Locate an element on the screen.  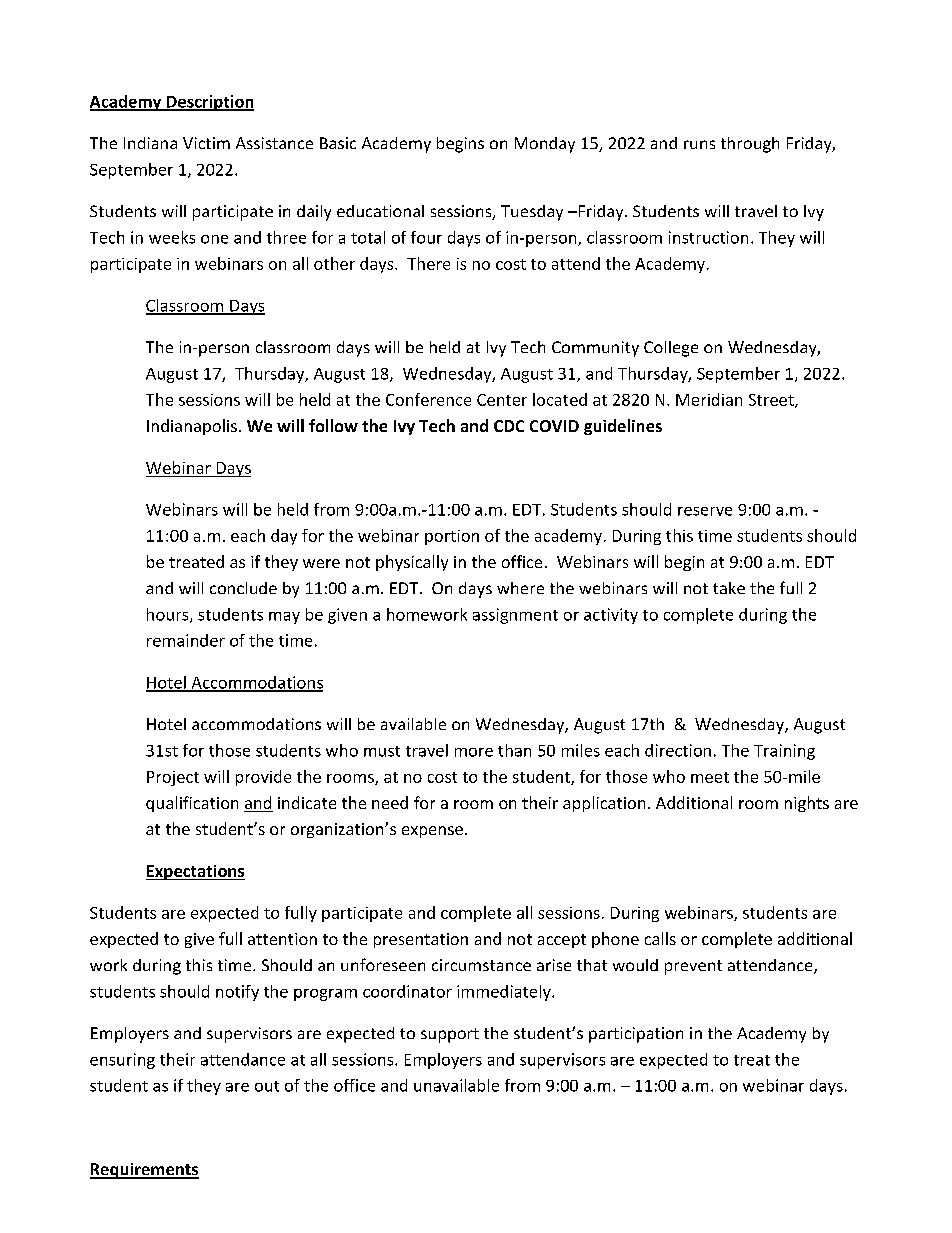
runs is located at coordinates (699, 144).
